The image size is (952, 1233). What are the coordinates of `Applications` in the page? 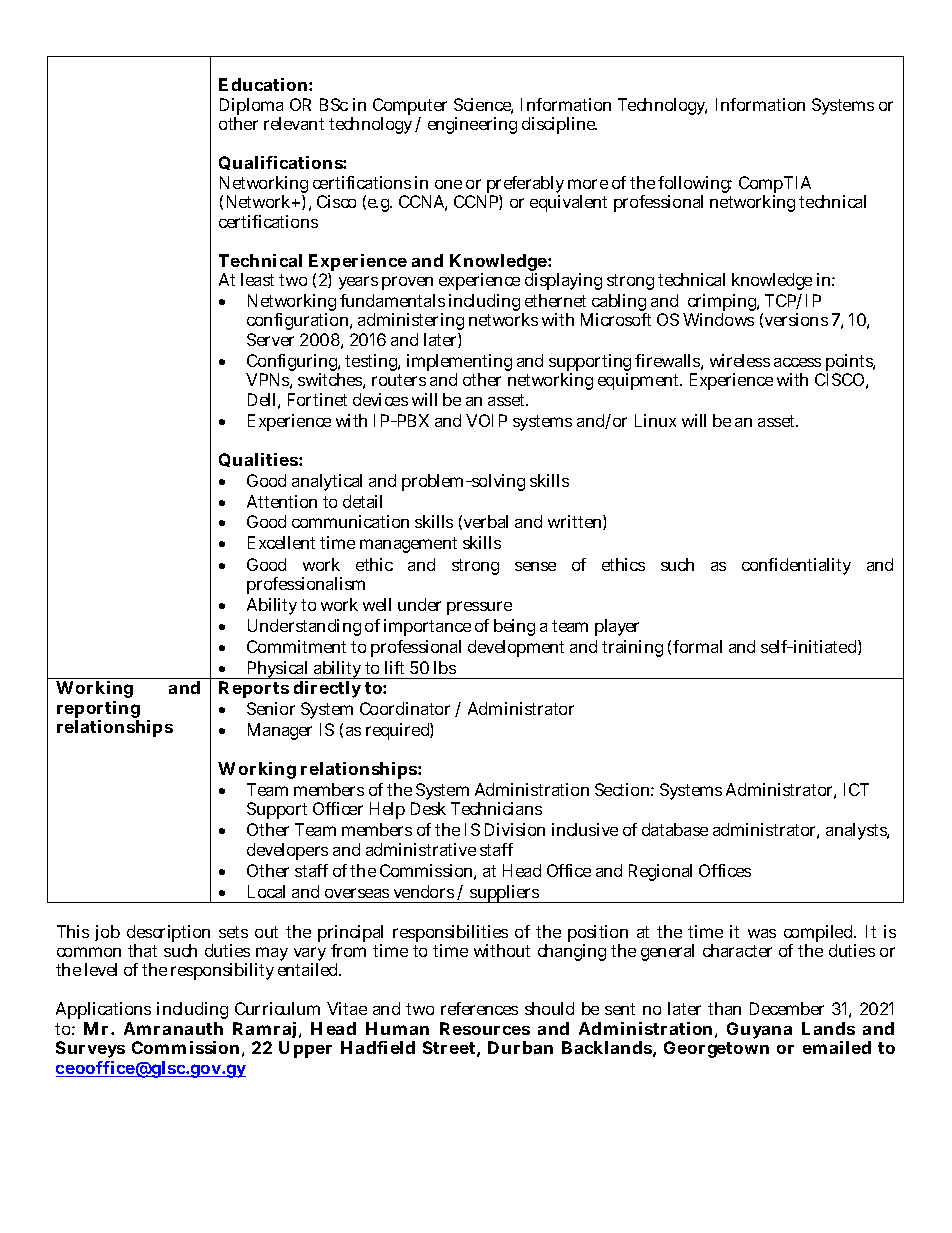 It's located at (103, 1012).
